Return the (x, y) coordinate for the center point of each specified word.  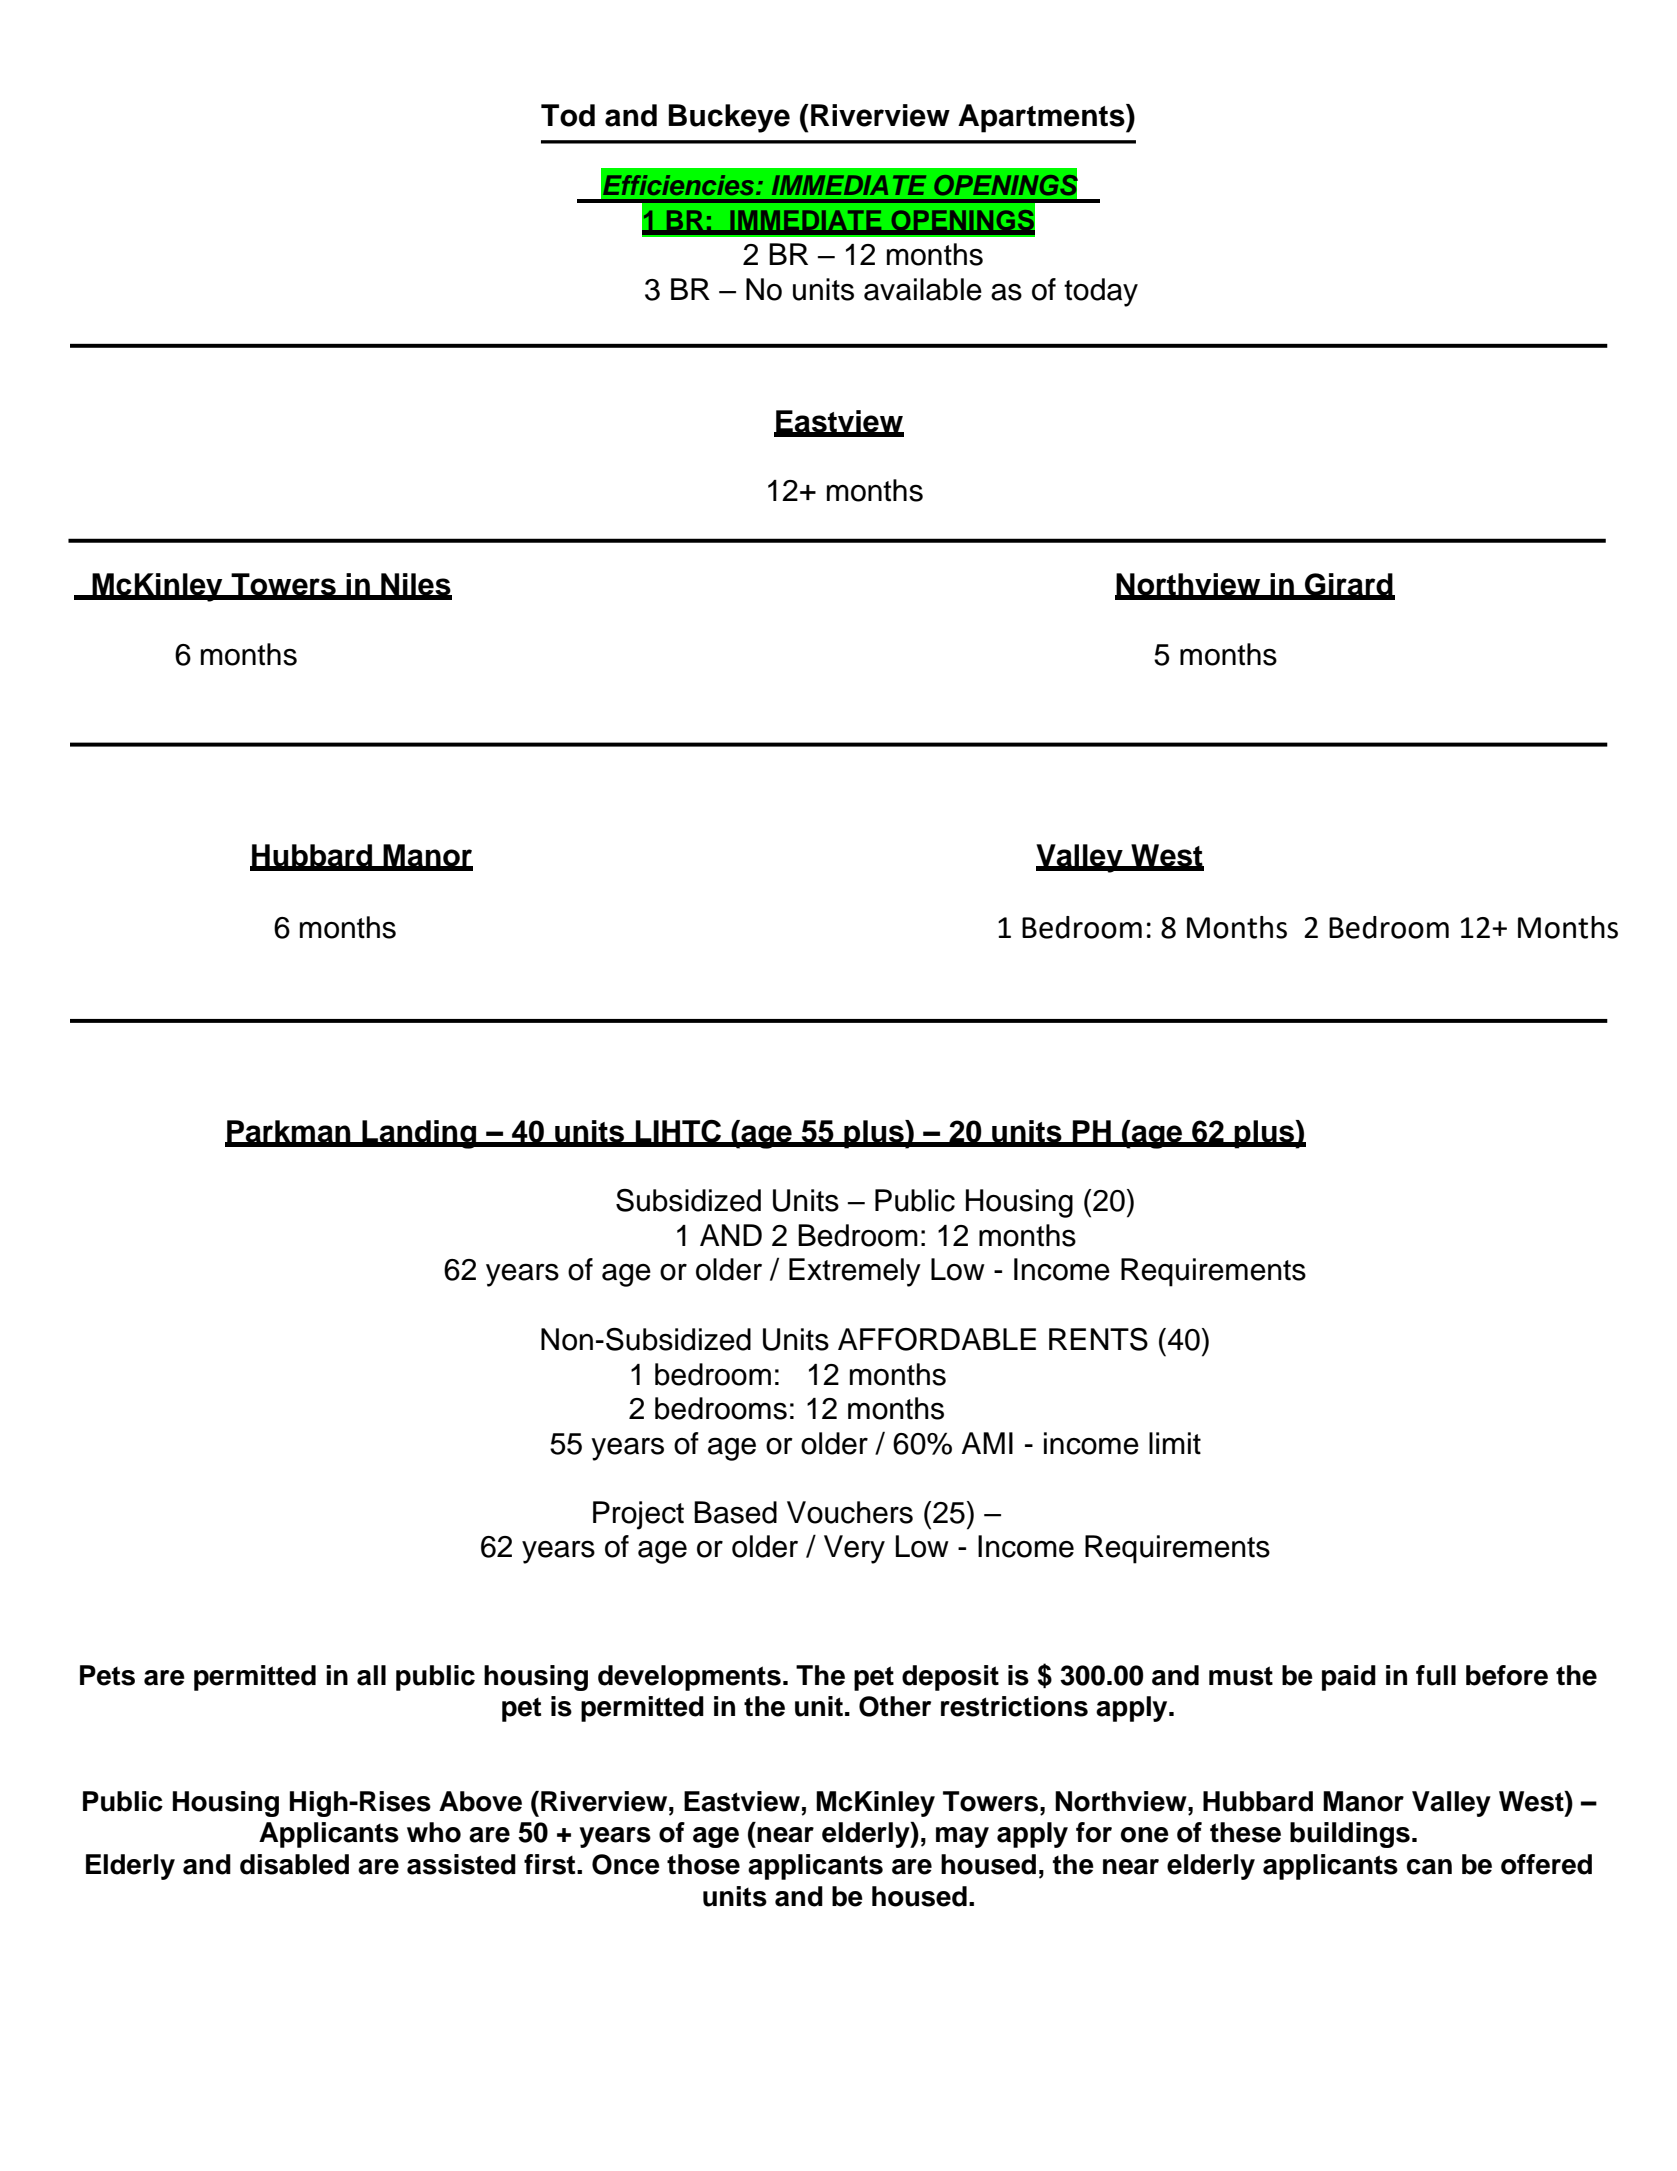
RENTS (1098, 1339)
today (1101, 292)
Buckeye (729, 118)
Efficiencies (680, 185)
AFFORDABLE (937, 1339)
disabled (294, 1864)
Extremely (855, 1272)
